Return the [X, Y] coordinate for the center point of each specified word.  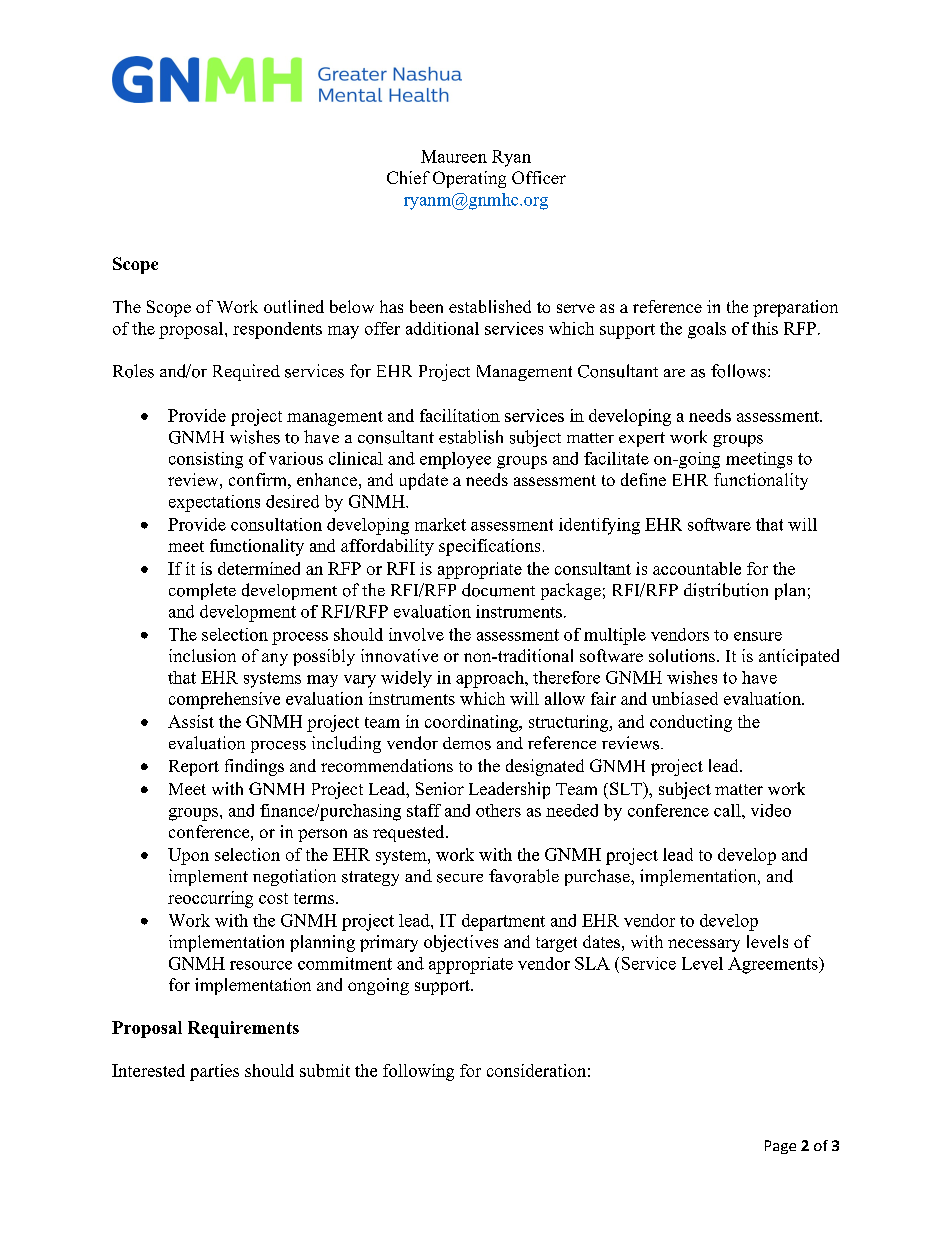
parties [214, 1072]
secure [460, 878]
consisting [206, 460]
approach [491, 679]
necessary [704, 945]
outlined [294, 306]
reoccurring [210, 899]
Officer [539, 177]
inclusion [202, 655]
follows [738, 371]
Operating [469, 179]
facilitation [460, 415]
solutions [682, 655]
